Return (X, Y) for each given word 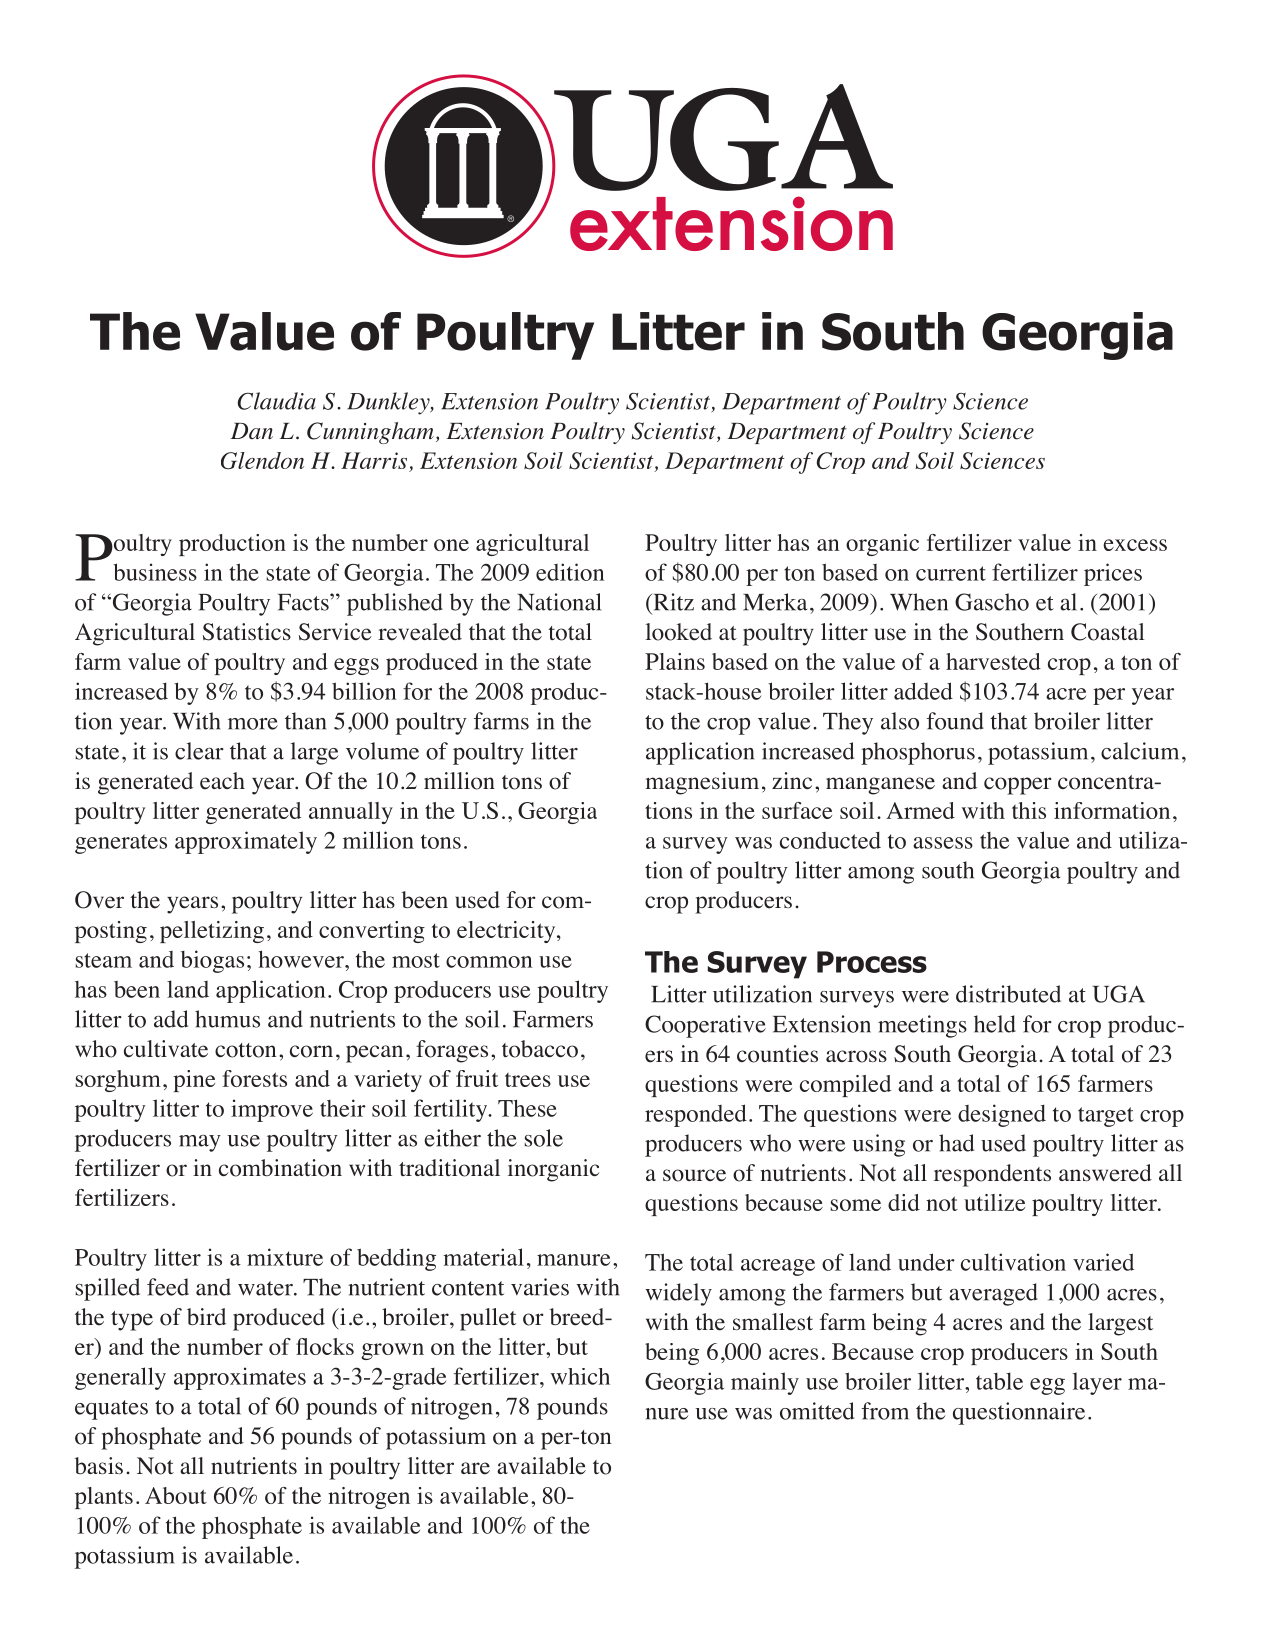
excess (1135, 545)
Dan (252, 431)
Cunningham (370, 433)
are (475, 1468)
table (999, 1381)
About (176, 1495)
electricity (507, 932)
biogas (212, 961)
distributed (1008, 994)
